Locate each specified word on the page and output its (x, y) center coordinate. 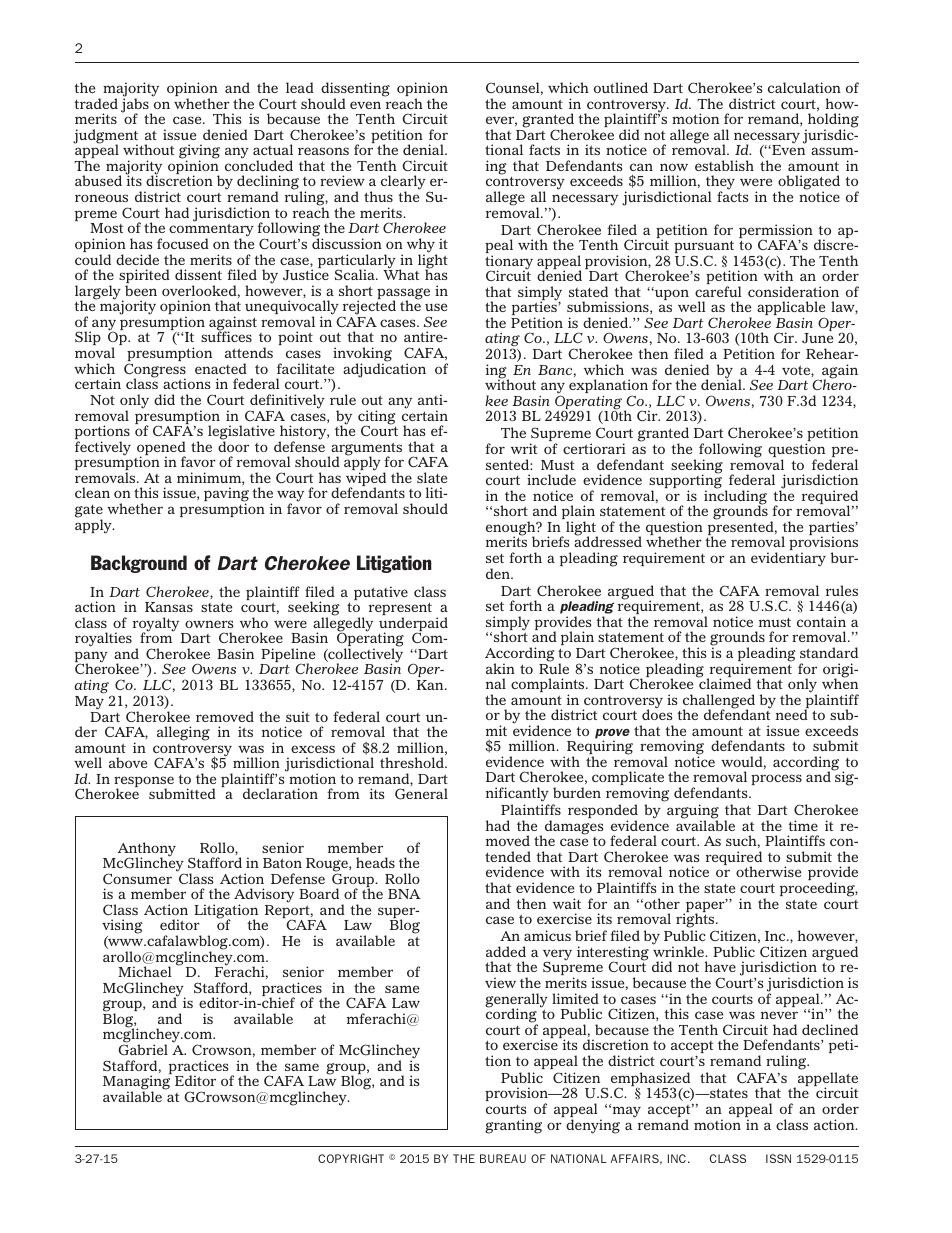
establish (724, 165)
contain (821, 621)
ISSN (778, 1158)
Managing (136, 1083)
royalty (157, 625)
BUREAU (503, 1158)
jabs (136, 105)
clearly (404, 184)
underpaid (413, 625)
